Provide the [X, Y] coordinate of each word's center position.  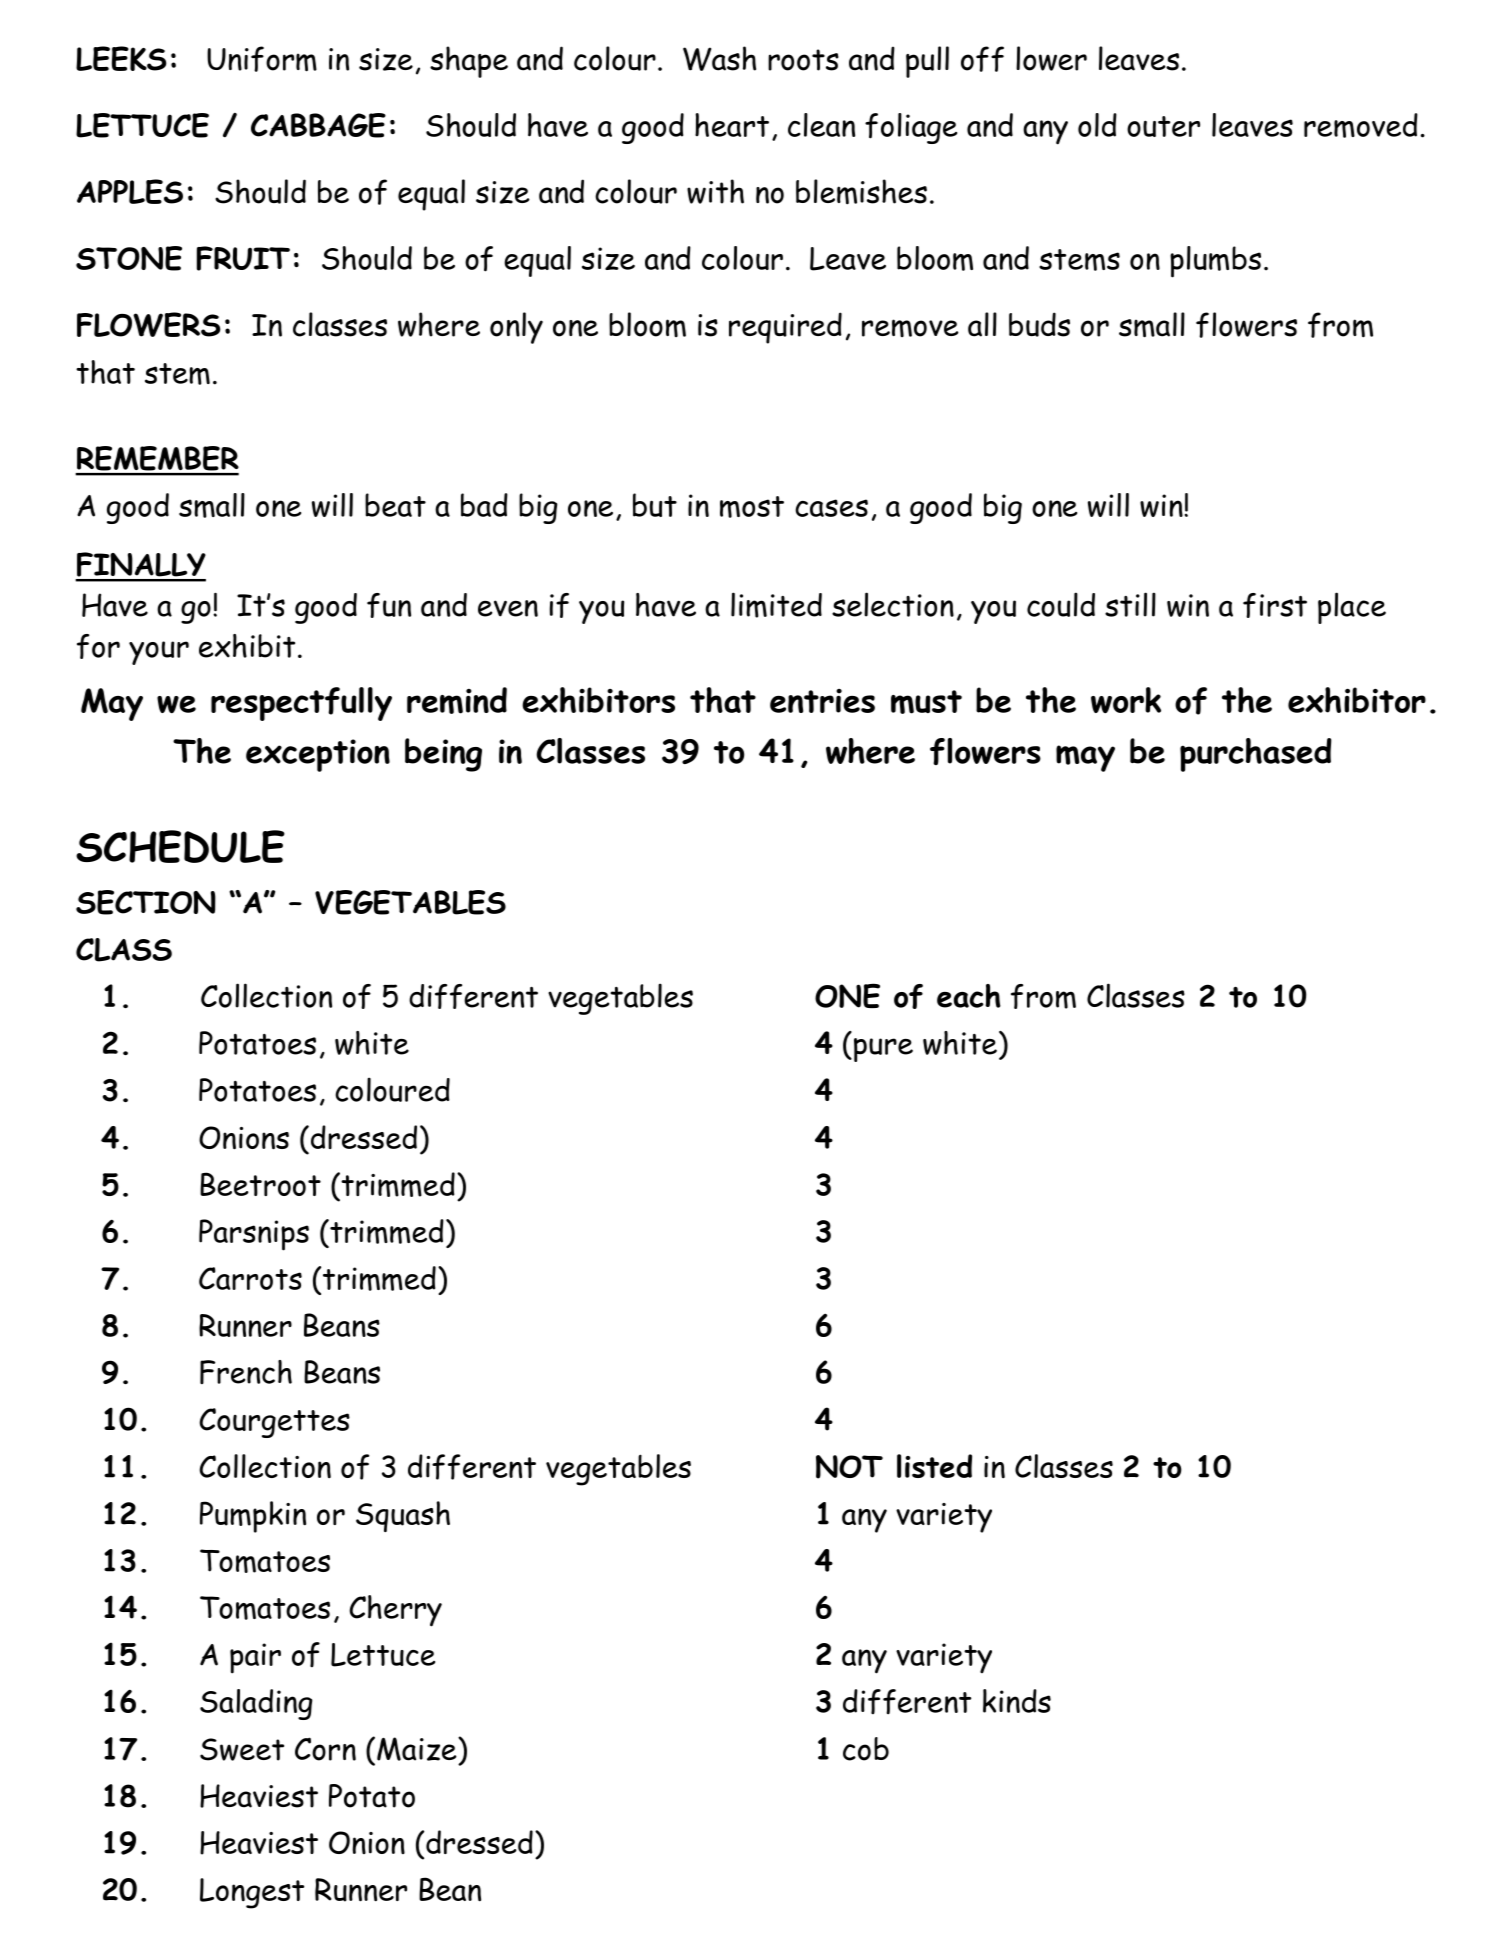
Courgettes [274, 1423]
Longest [252, 1893]
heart [732, 125]
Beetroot [260, 1184]
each [969, 996]
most [752, 507]
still [1130, 604]
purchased [1256, 755]
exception [318, 755]
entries [822, 701]
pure [883, 1050]
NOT [849, 1467]
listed [934, 1466]
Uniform [262, 59]
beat [395, 505]
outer [1163, 126]
